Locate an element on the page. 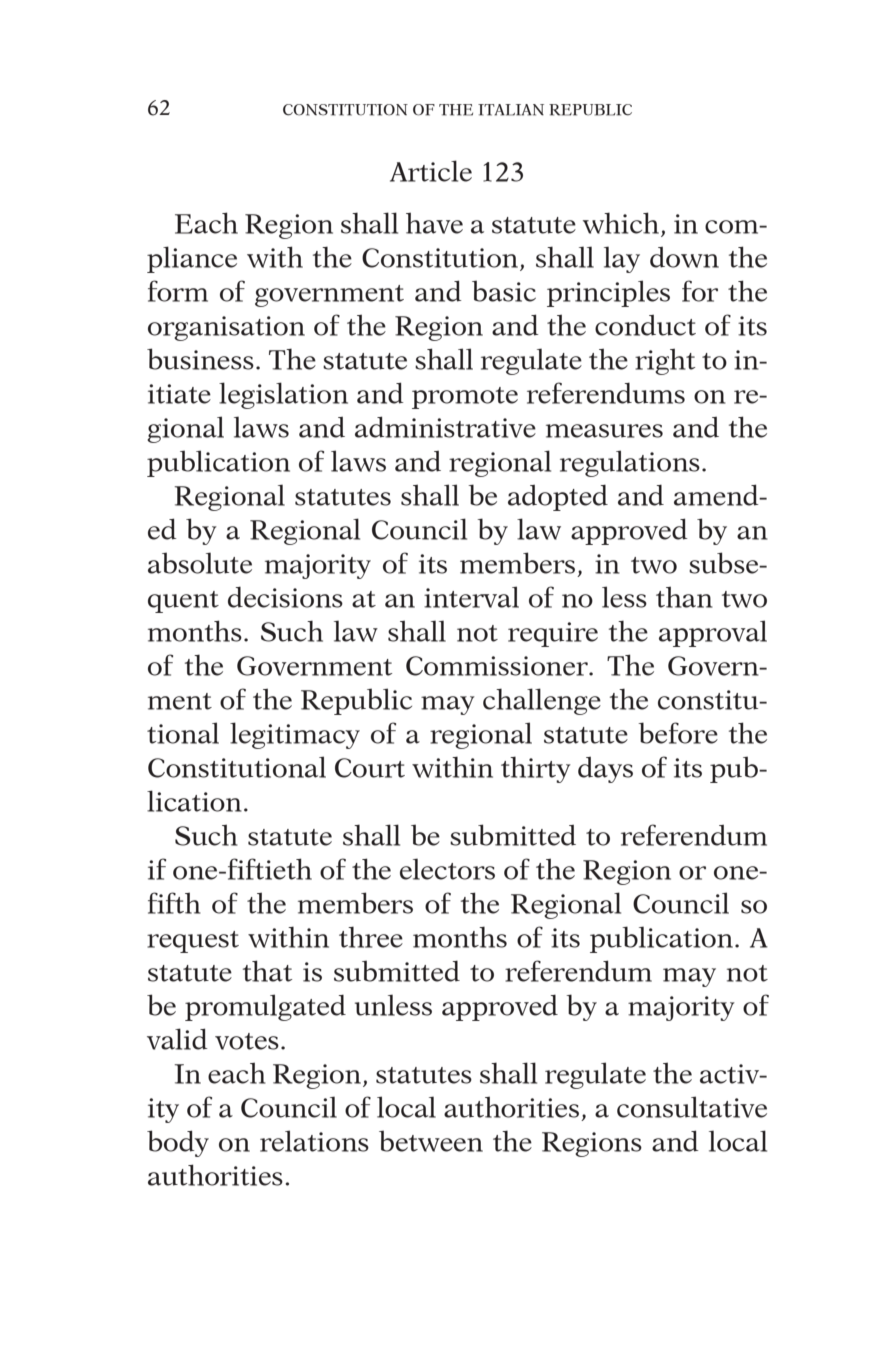 The width and height of the page is (896, 1345). promote is located at coordinates (465, 398).
